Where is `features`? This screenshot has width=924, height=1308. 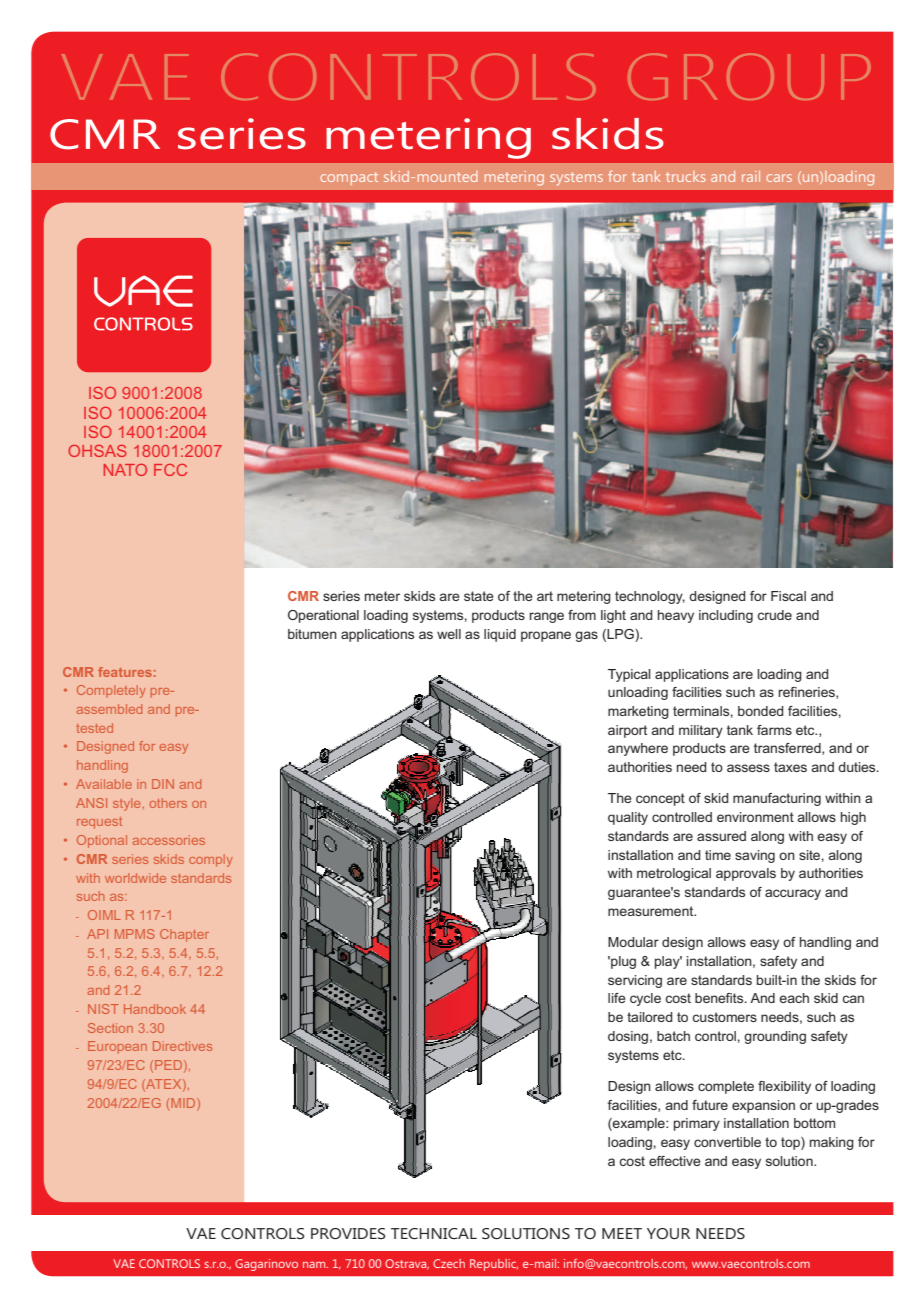
features is located at coordinates (125, 672).
